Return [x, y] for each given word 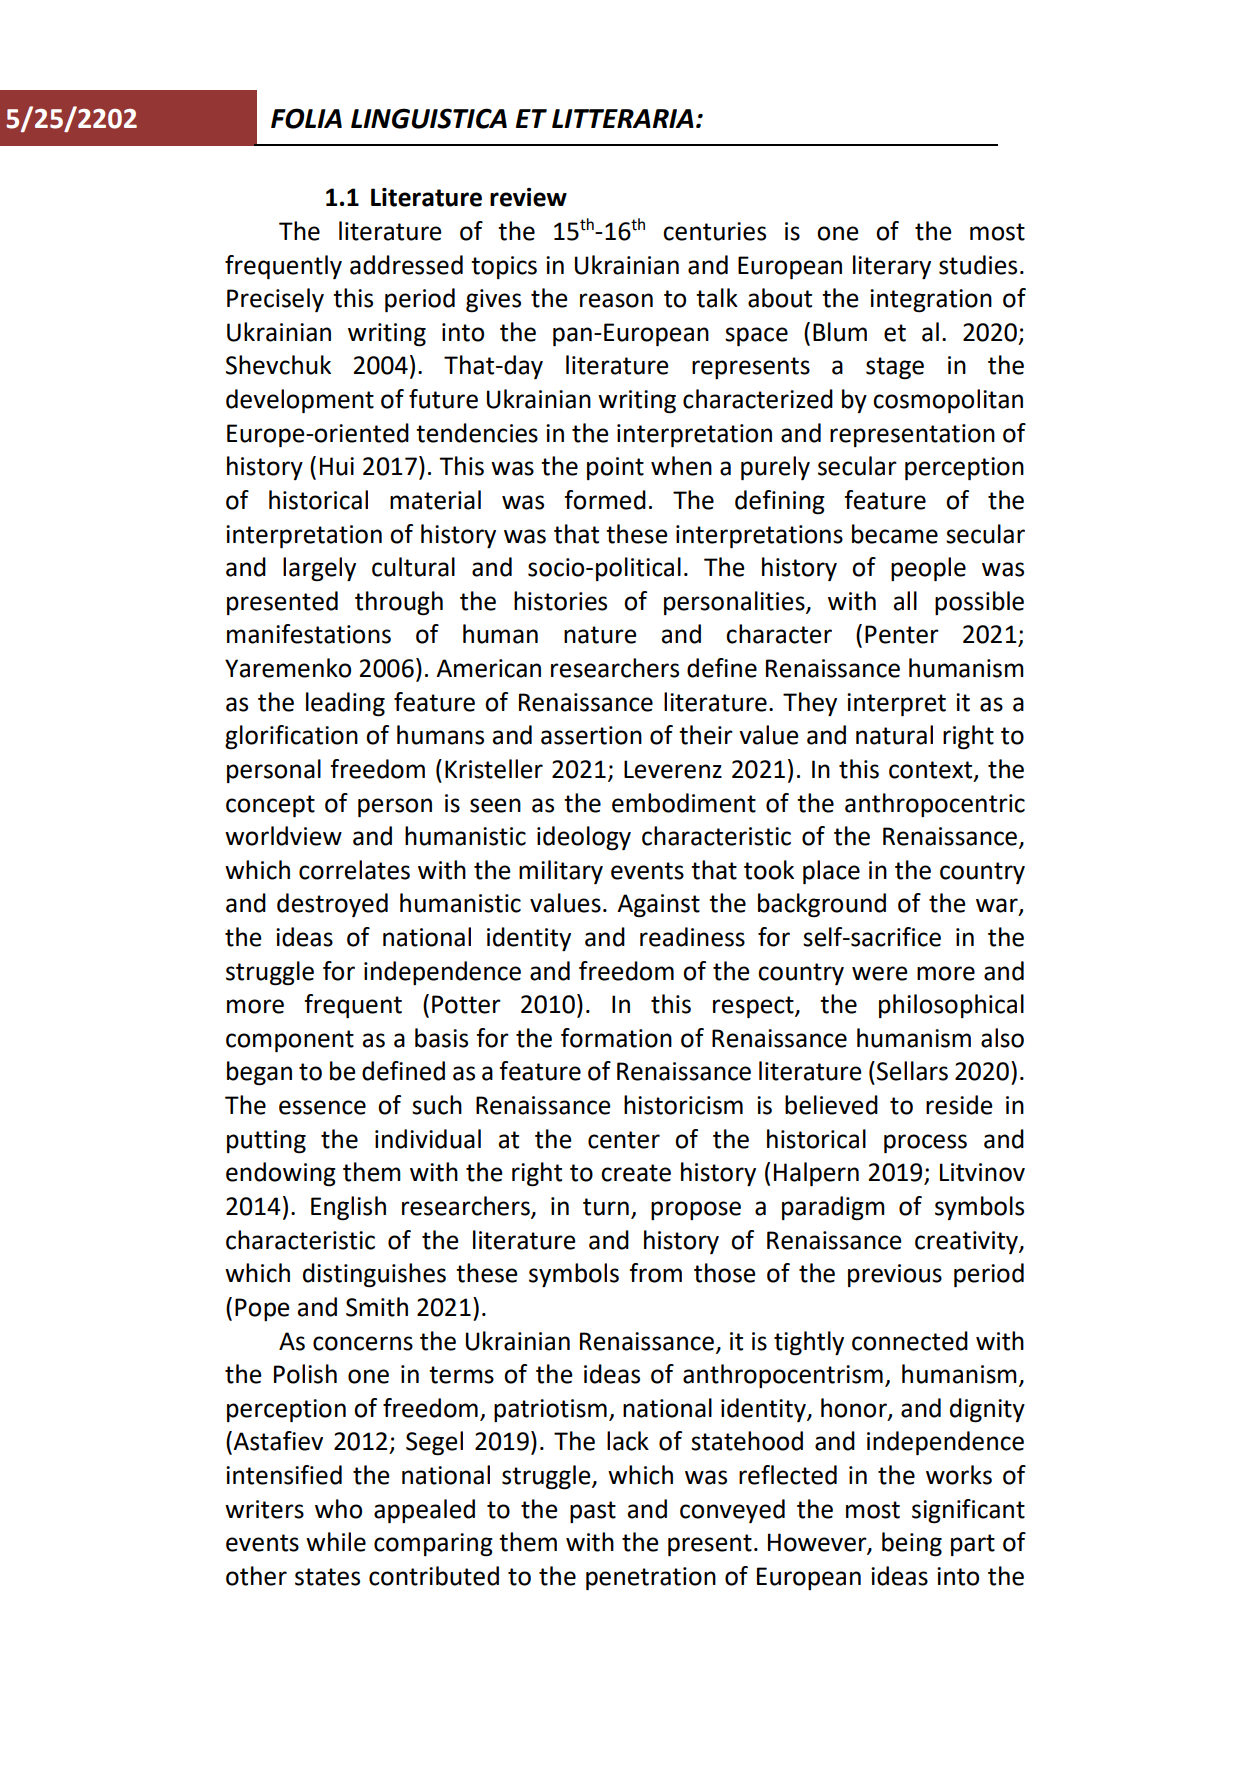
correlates [354, 870]
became [895, 534]
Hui [337, 466]
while [336, 1542]
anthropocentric [935, 805]
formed [605, 500]
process [925, 1144]
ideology [584, 838]
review [528, 197]
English [348, 1208]
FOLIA [306, 118]
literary [892, 267]
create [636, 1173]
